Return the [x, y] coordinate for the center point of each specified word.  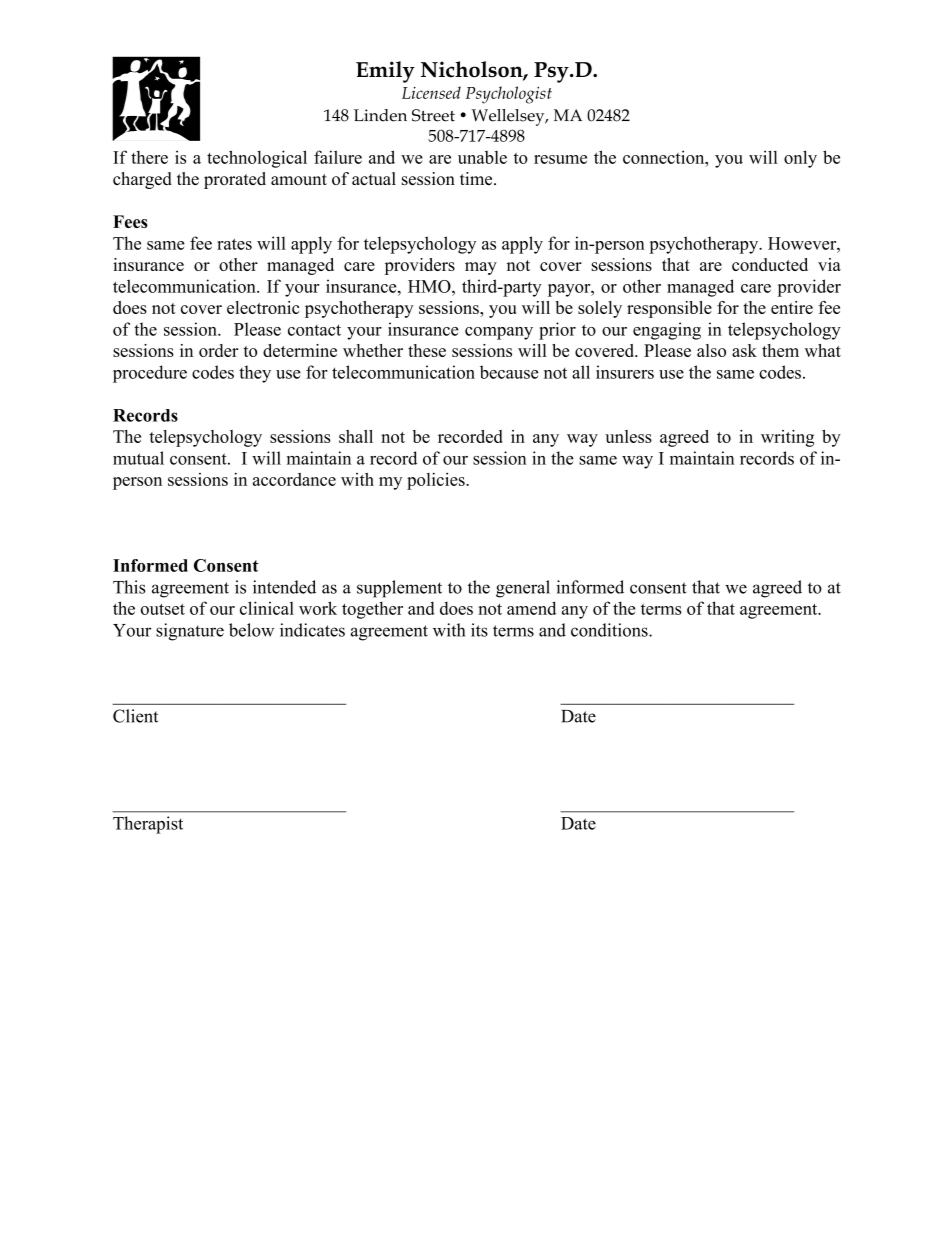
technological [257, 159]
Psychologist [508, 95]
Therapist [148, 825]
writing [787, 438]
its [479, 630]
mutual [138, 458]
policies [437, 481]
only [800, 159]
